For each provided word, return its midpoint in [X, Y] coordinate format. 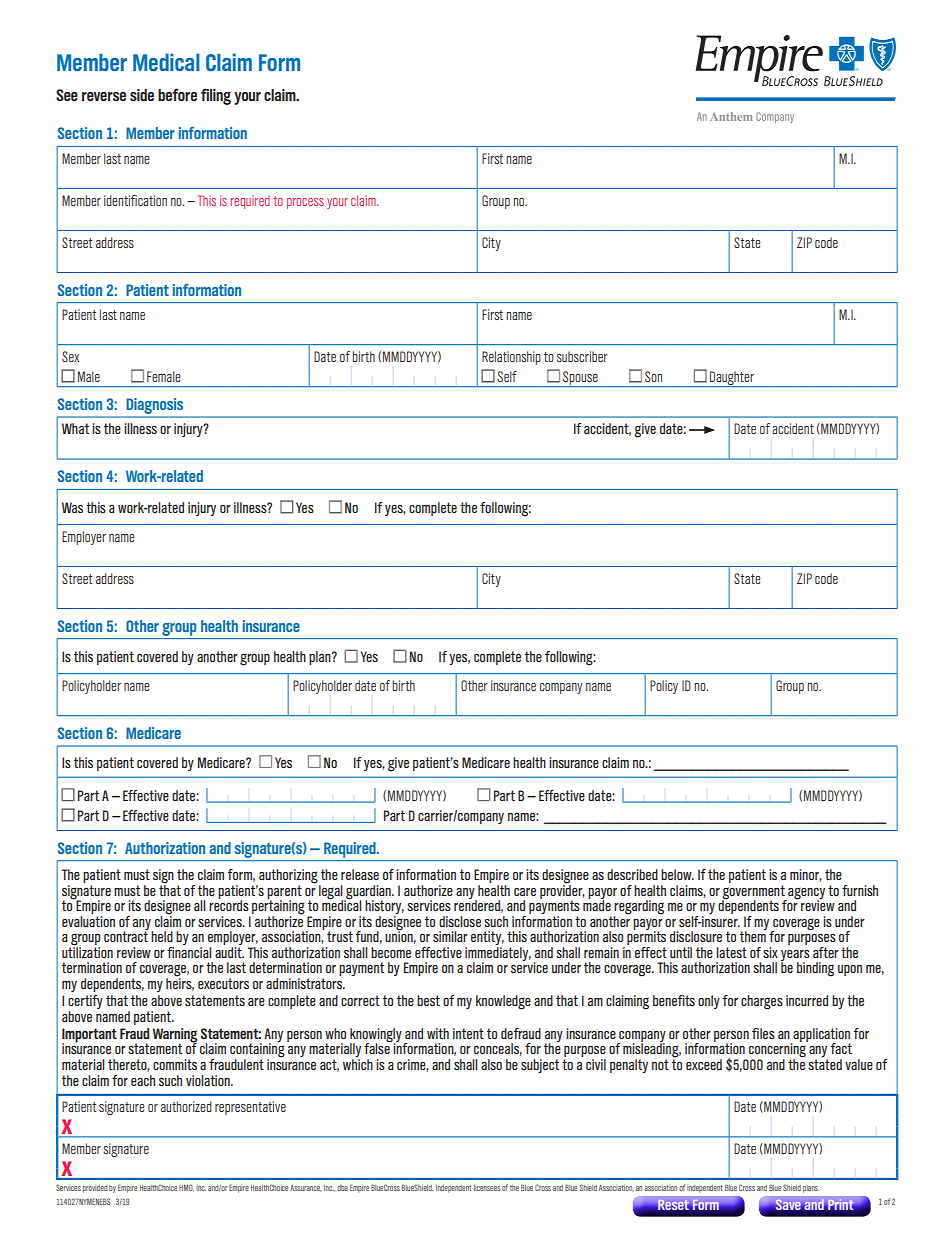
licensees [487, 1188]
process [305, 203]
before [177, 94]
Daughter [732, 379]
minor [806, 875]
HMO [186, 1188]
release [360, 874]
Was [72, 507]
